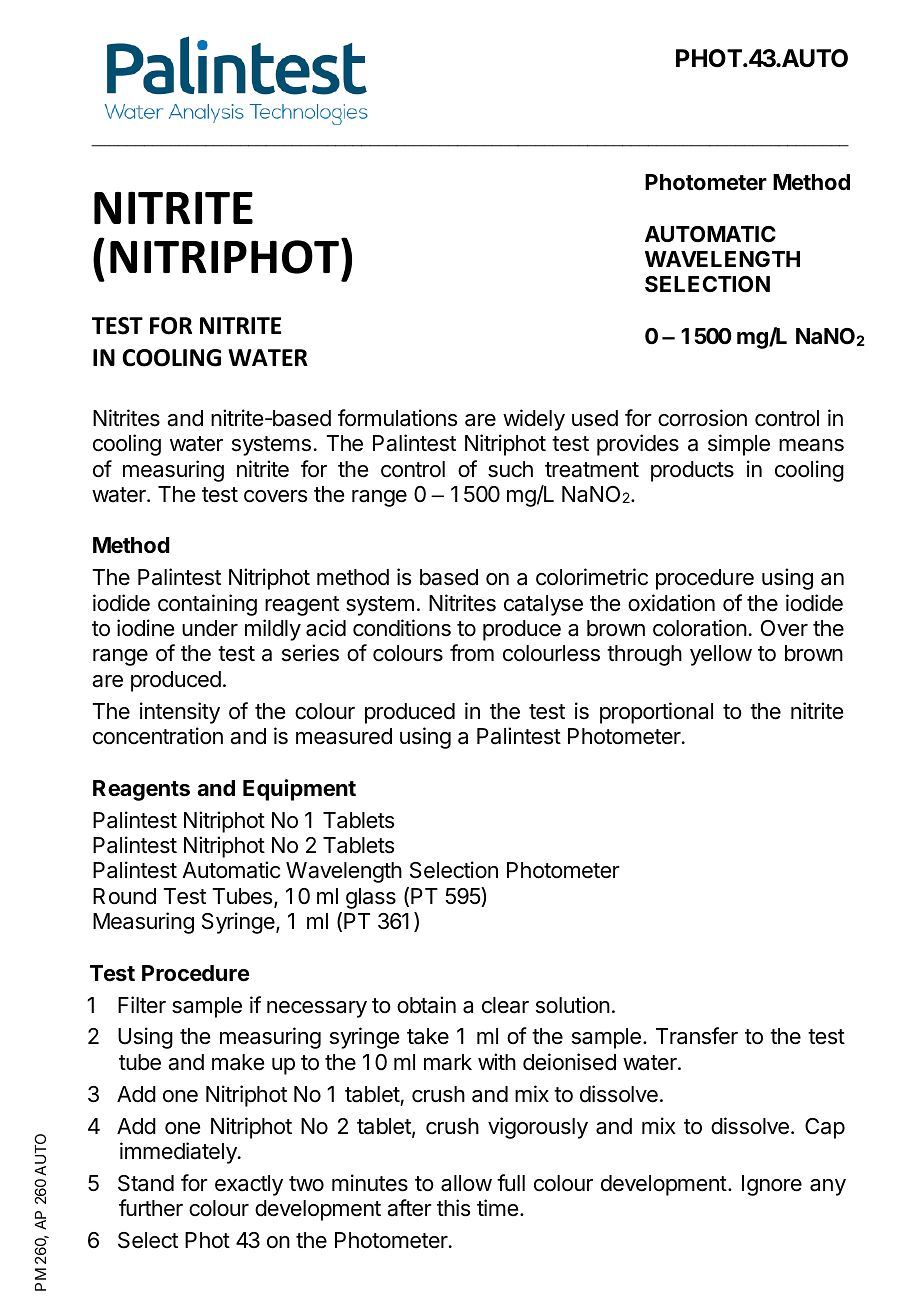  Describe the element at coordinates (397, 418) in the screenshot. I see `formulations` at that location.
